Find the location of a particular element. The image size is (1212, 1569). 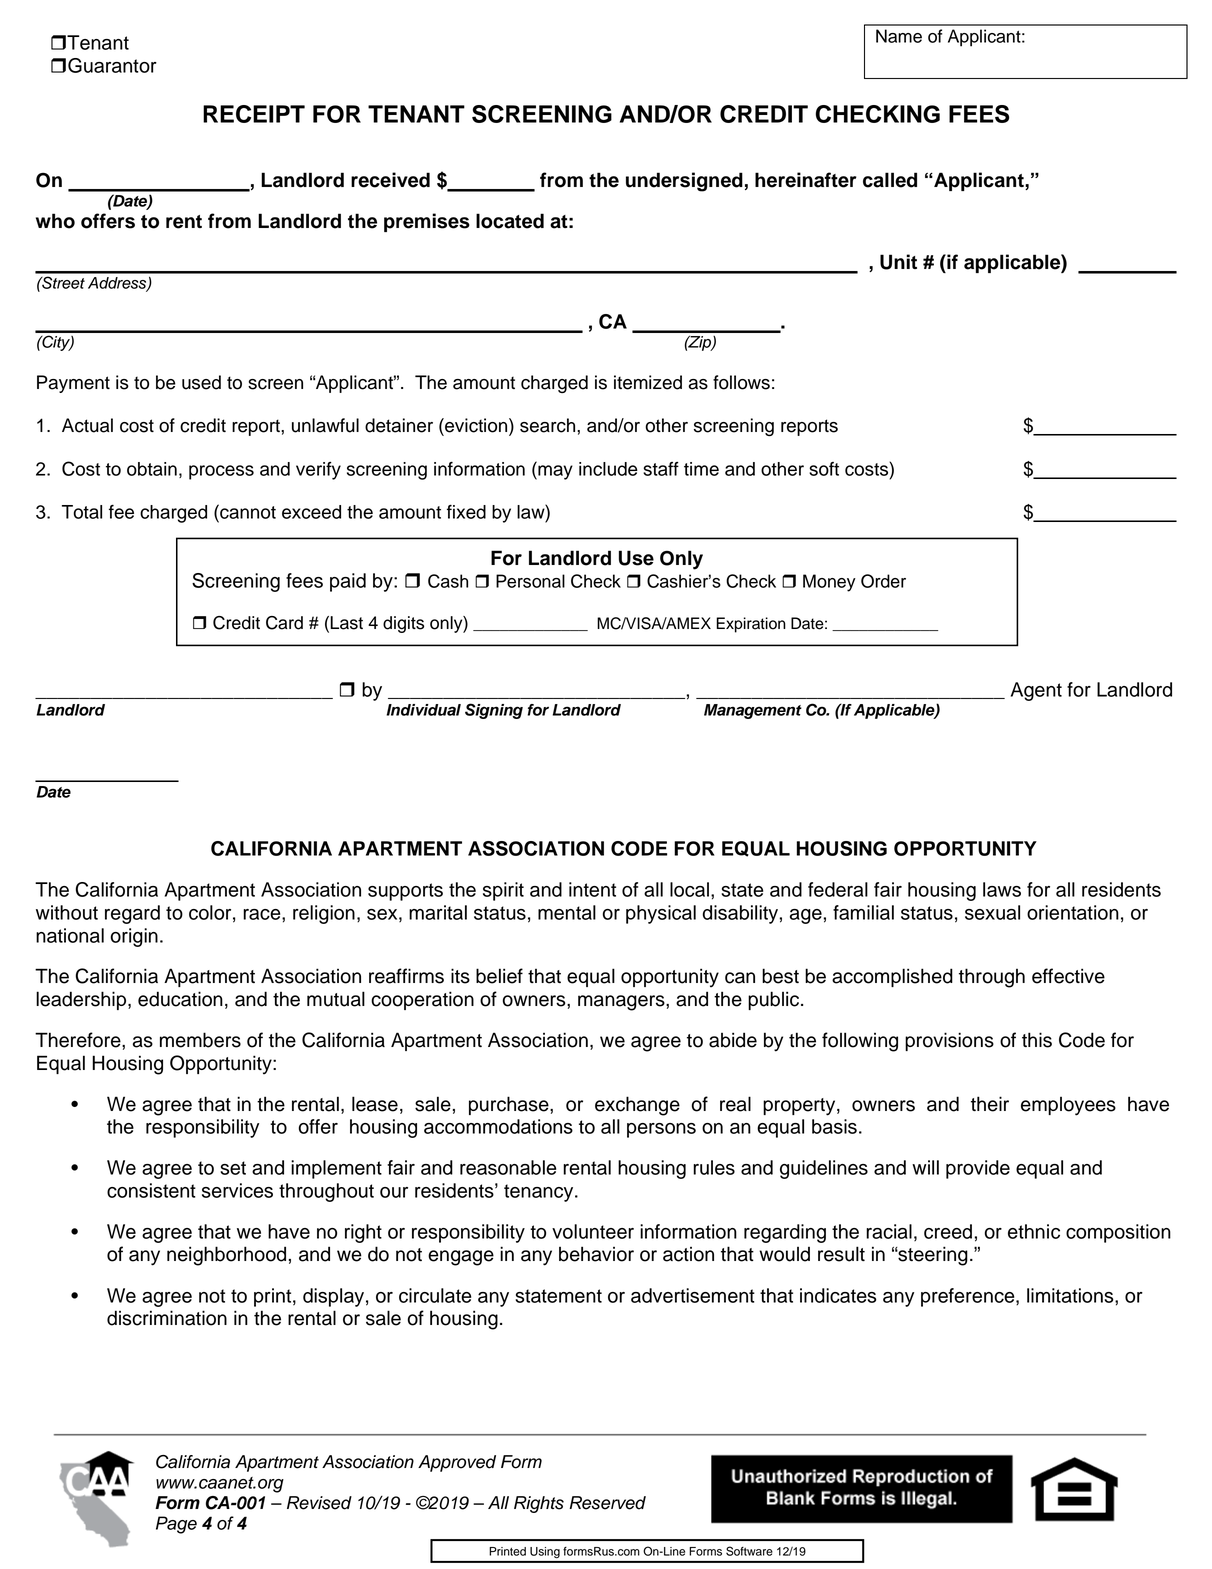

undersigned is located at coordinates (684, 182).
